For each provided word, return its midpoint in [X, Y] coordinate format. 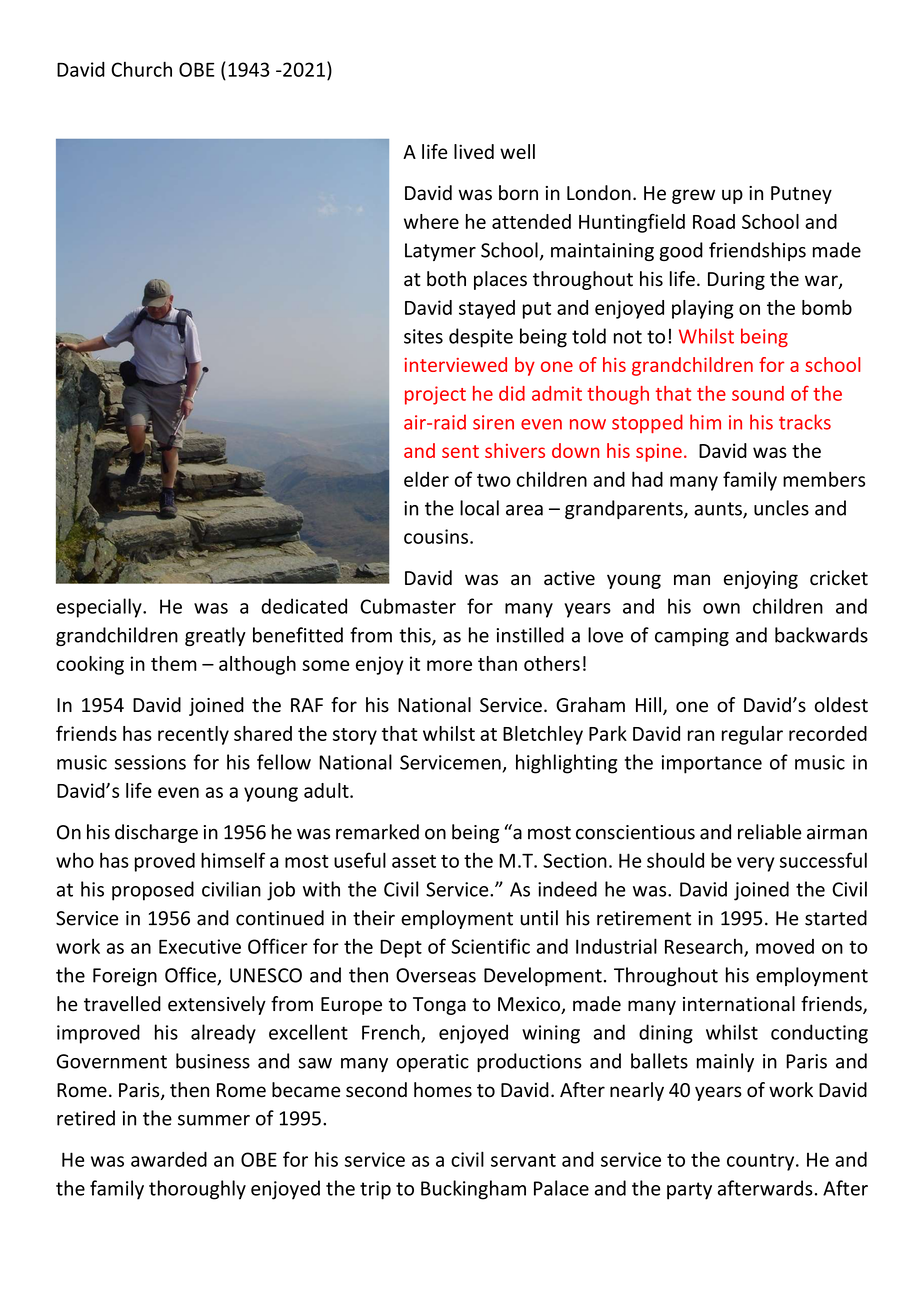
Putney [801, 195]
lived [474, 151]
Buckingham [473, 1190]
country [762, 1162]
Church [141, 69]
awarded [169, 1159]
